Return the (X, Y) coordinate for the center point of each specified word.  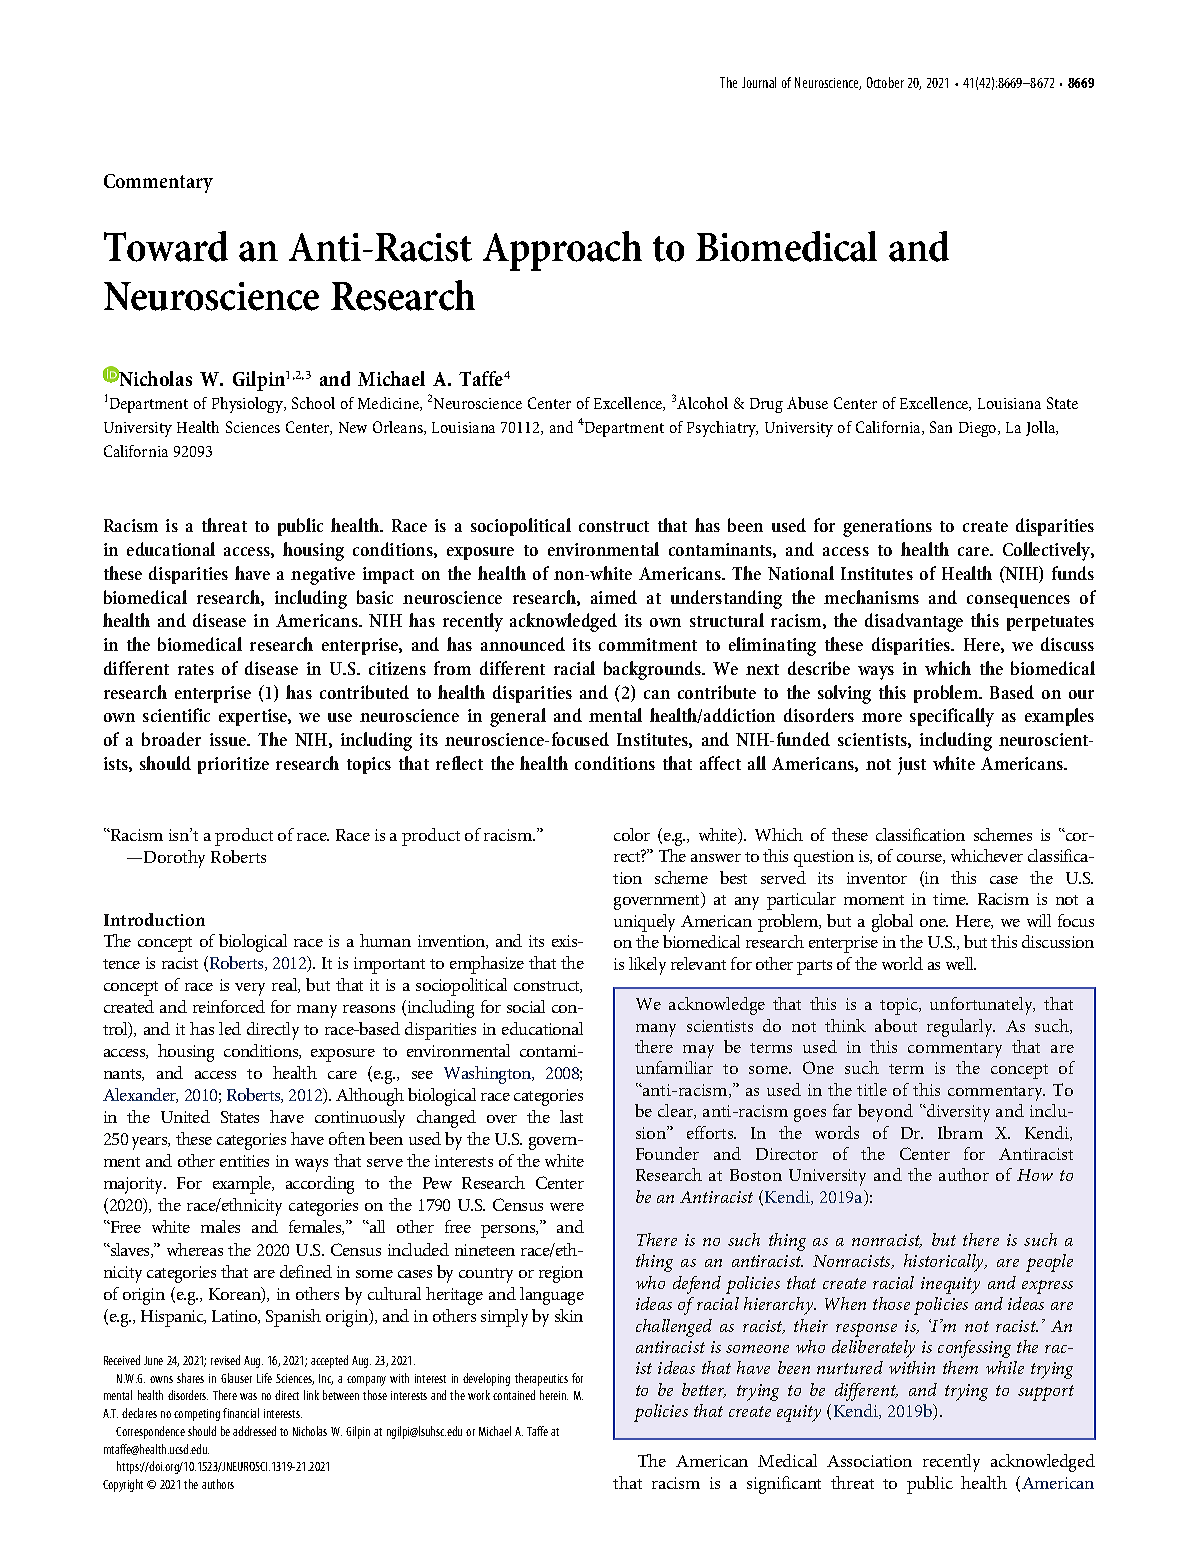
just (912, 766)
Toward (166, 246)
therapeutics (541, 1379)
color (632, 834)
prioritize (233, 765)
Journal (759, 82)
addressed (254, 1431)
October (885, 82)
